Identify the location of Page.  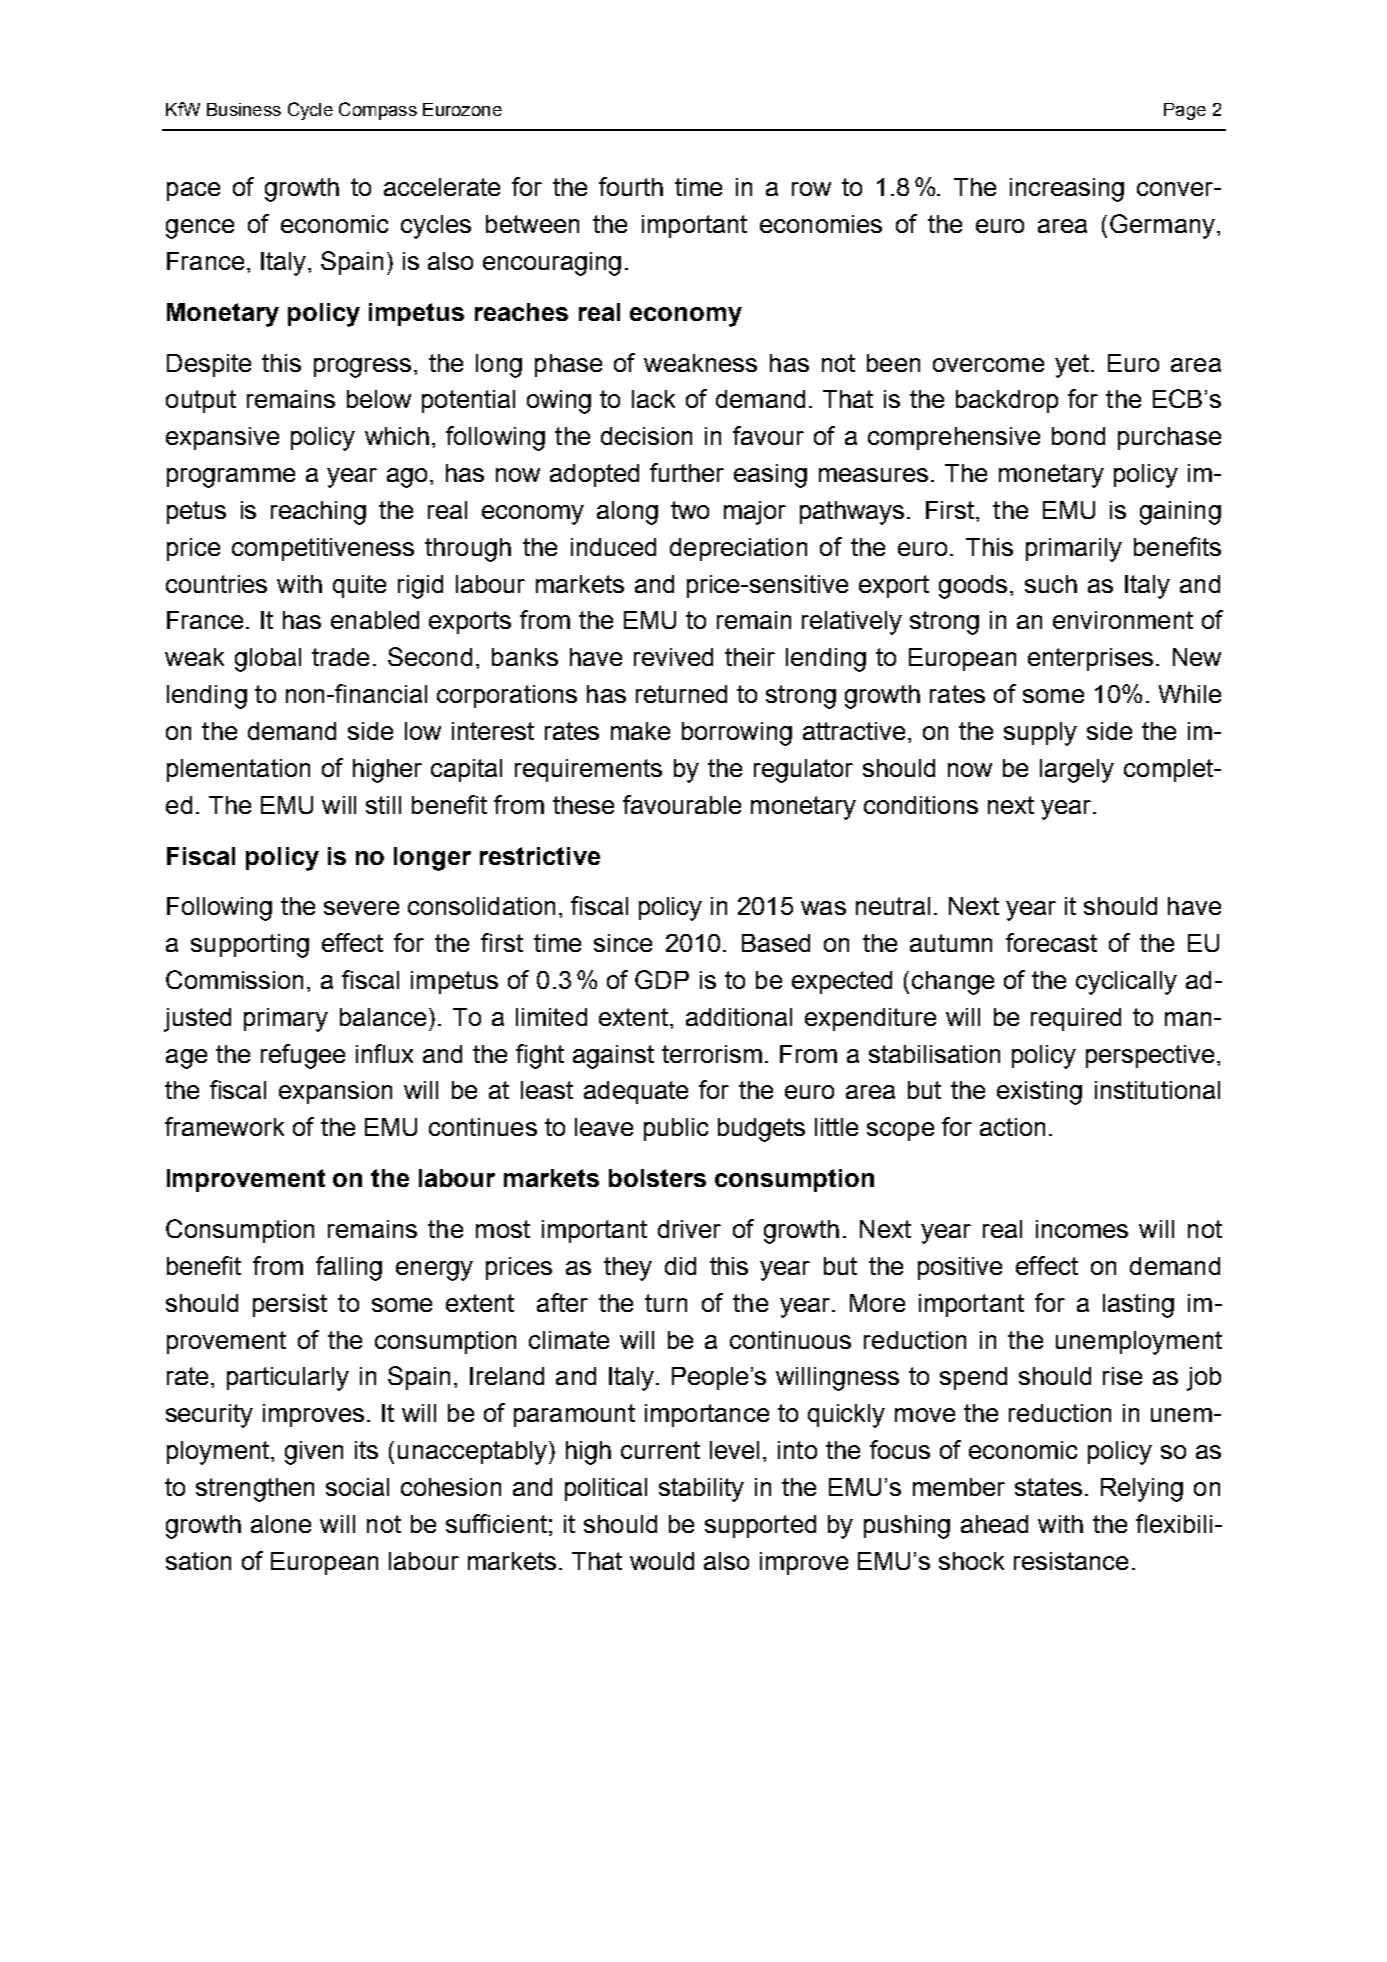
(1185, 111).
